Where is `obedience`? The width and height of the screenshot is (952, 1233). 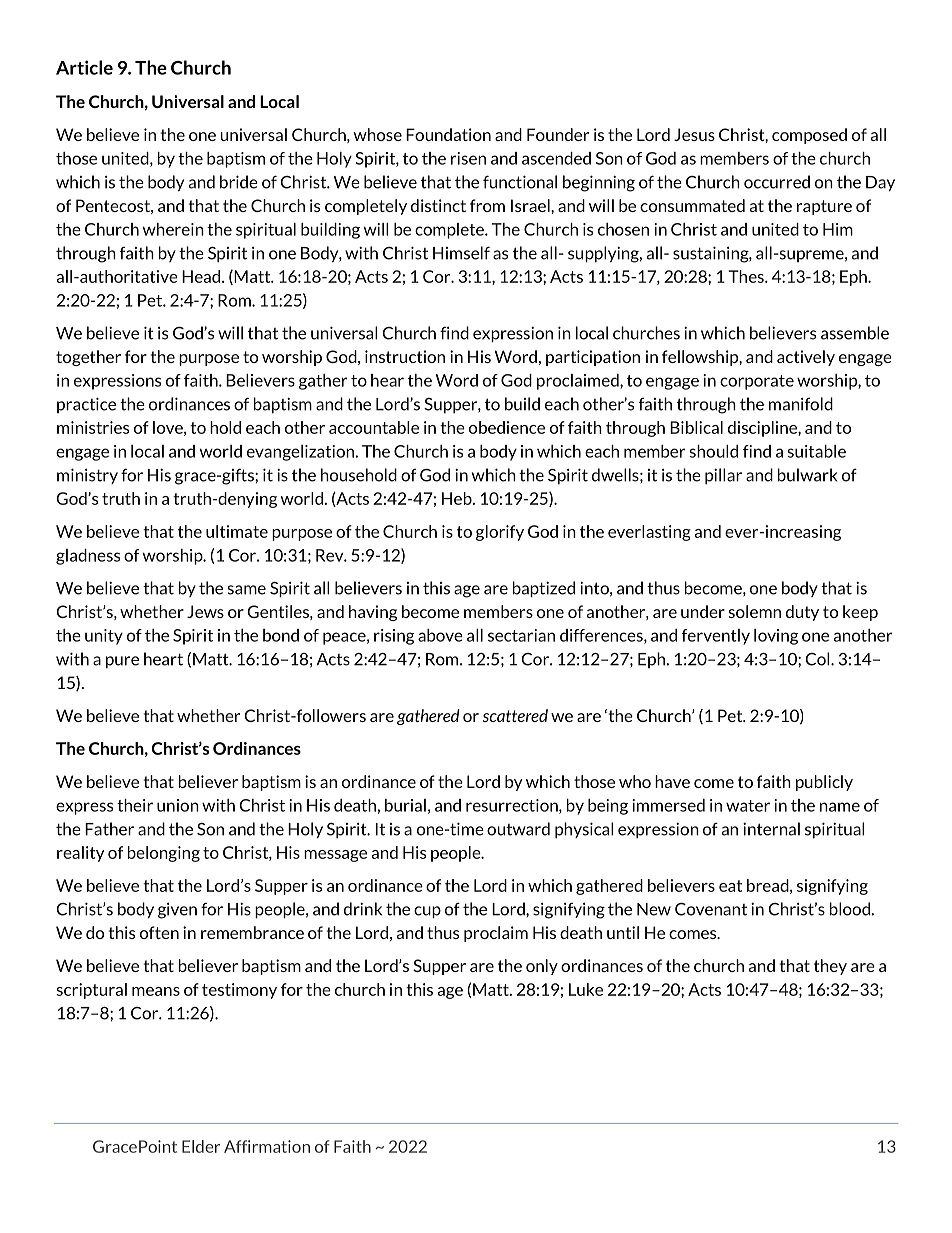
obedience is located at coordinates (507, 427).
